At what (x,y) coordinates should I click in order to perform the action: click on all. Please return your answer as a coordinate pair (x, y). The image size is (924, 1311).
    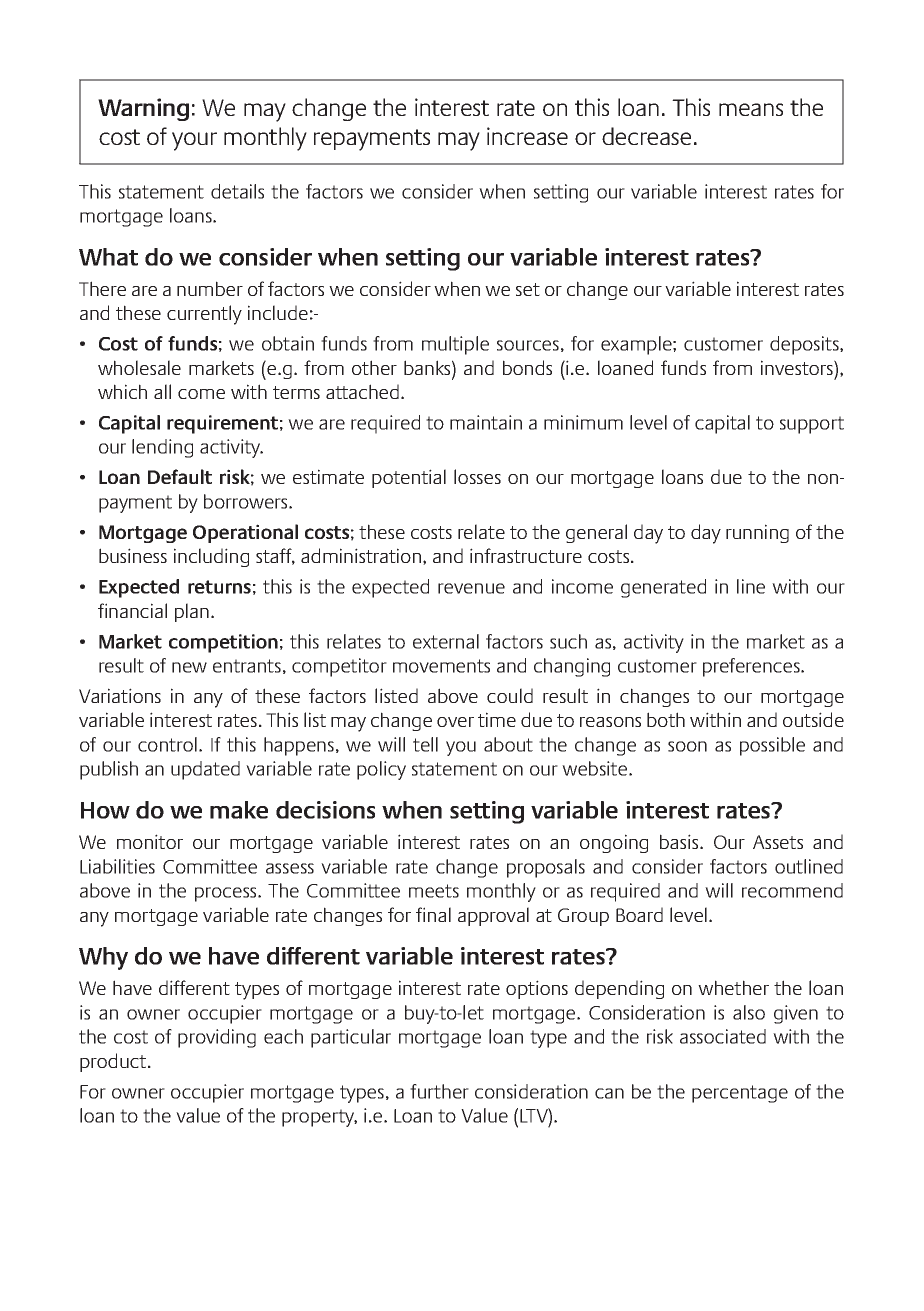
    Looking at the image, I should click on (162, 391).
